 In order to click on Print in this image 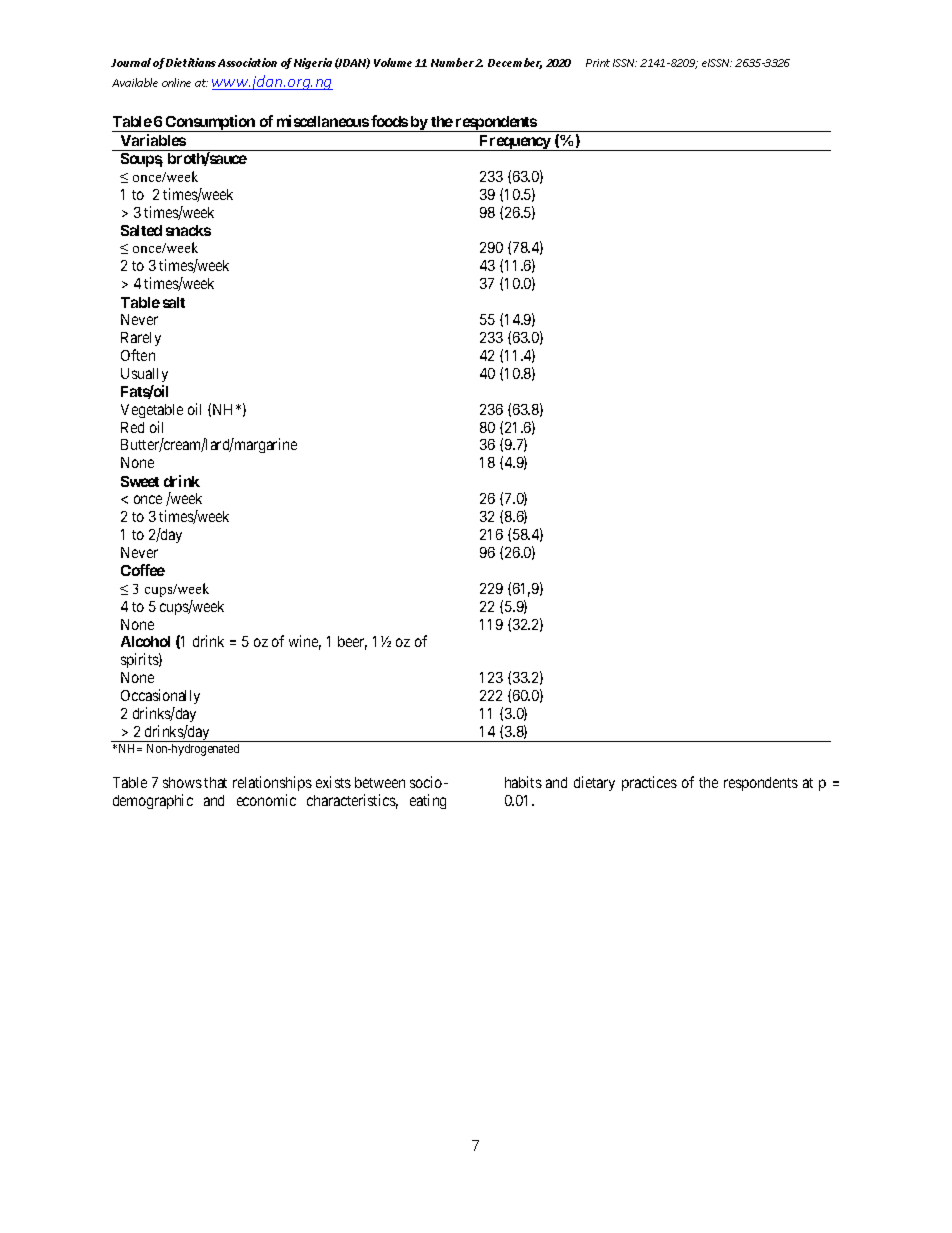, I will do `click(598, 63)`.
